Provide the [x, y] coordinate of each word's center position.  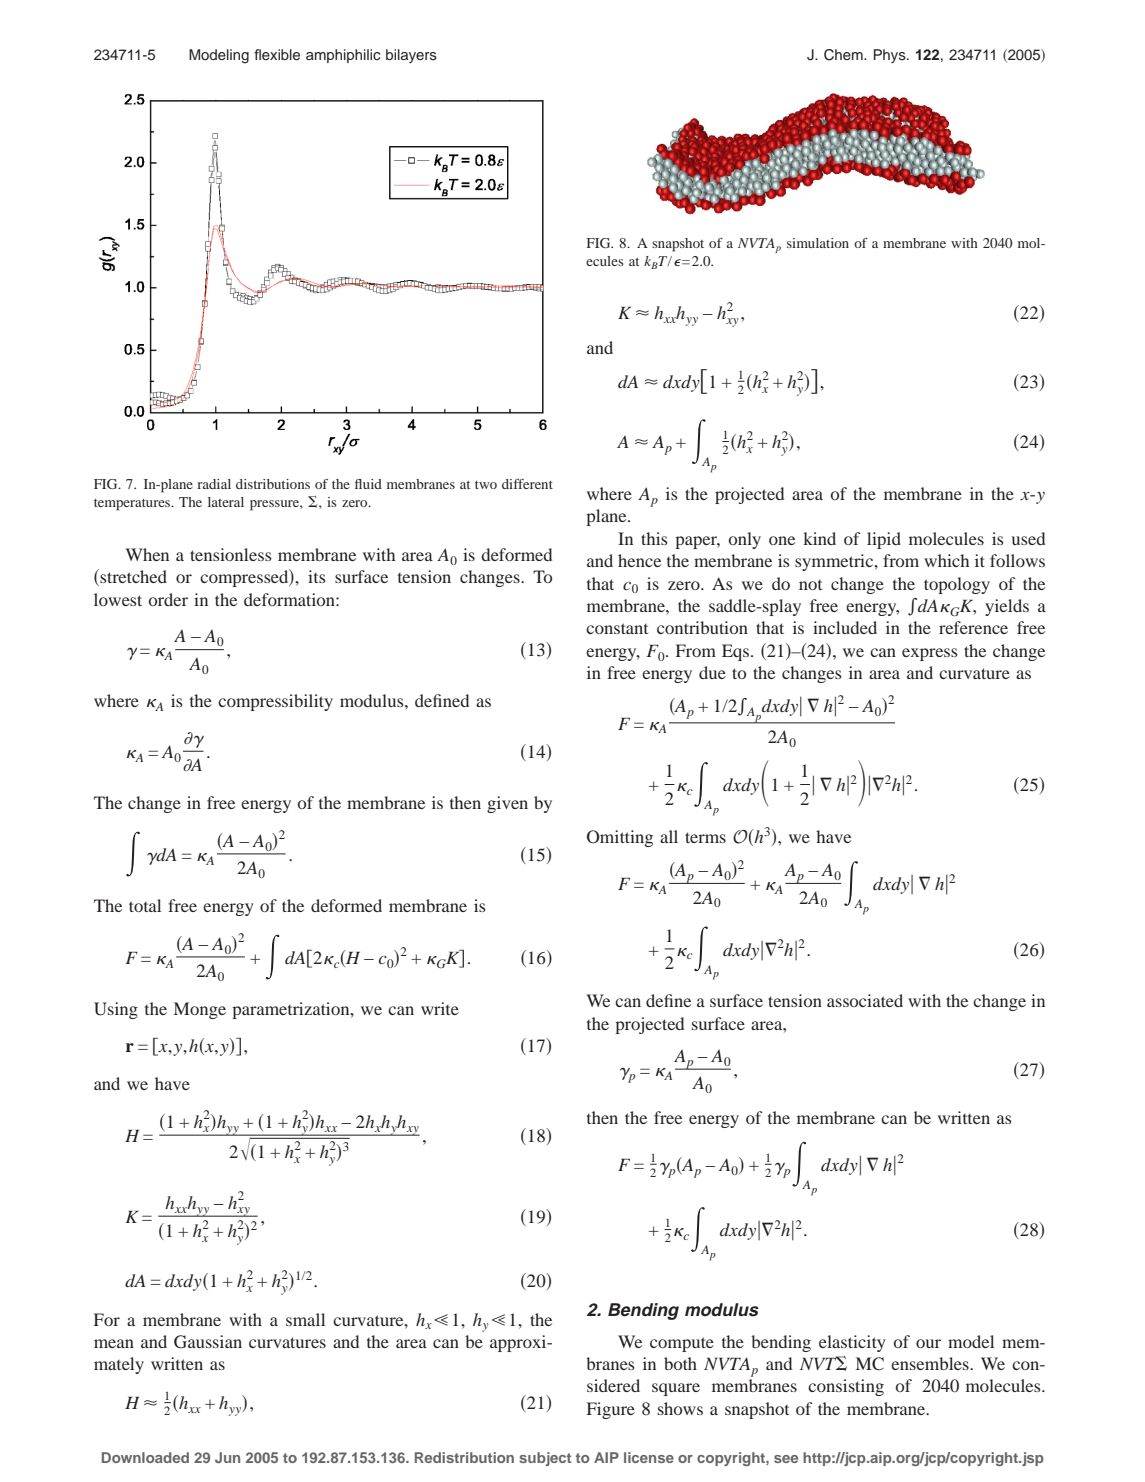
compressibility [275, 702]
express [930, 654]
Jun [227, 1457]
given [507, 804]
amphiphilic [343, 56]
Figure [611, 1410]
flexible [277, 54]
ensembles [931, 1363]
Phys [891, 56]
